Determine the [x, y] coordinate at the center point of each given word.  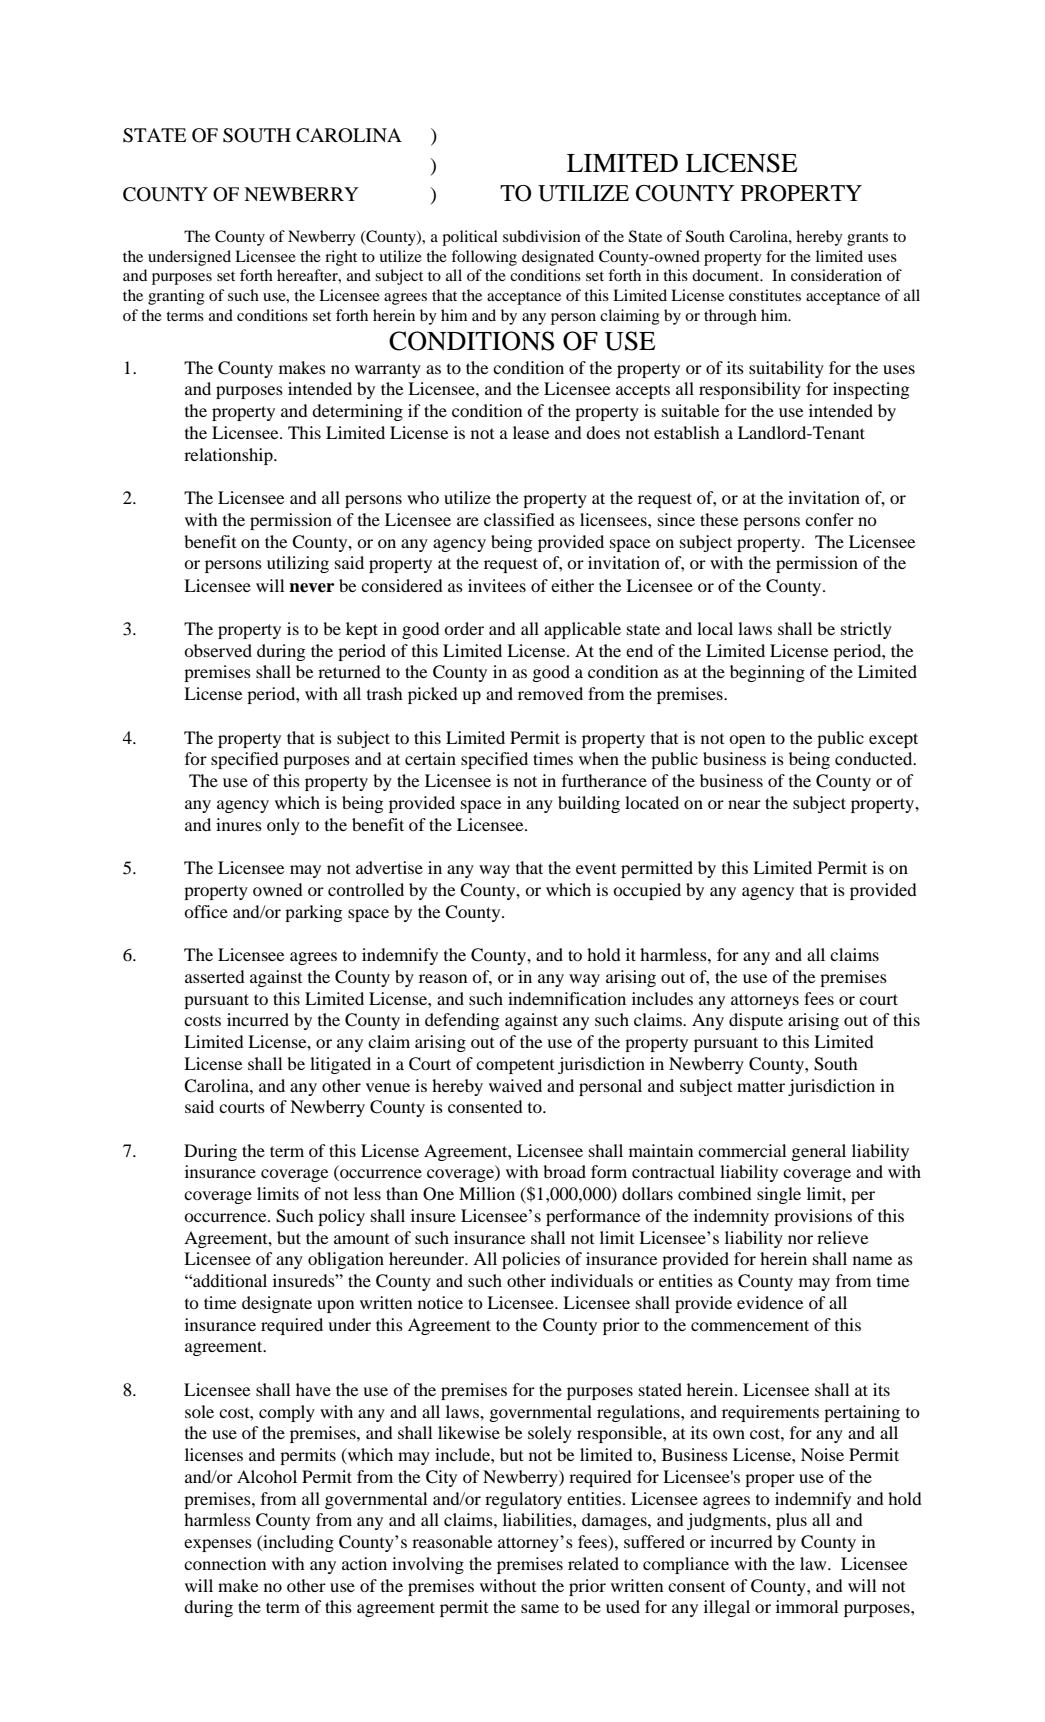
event [596, 868]
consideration [836, 275]
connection [225, 1563]
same [540, 1608]
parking [313, 913]
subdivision [542, 236]
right [341, 258]
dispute [756, 1021]
